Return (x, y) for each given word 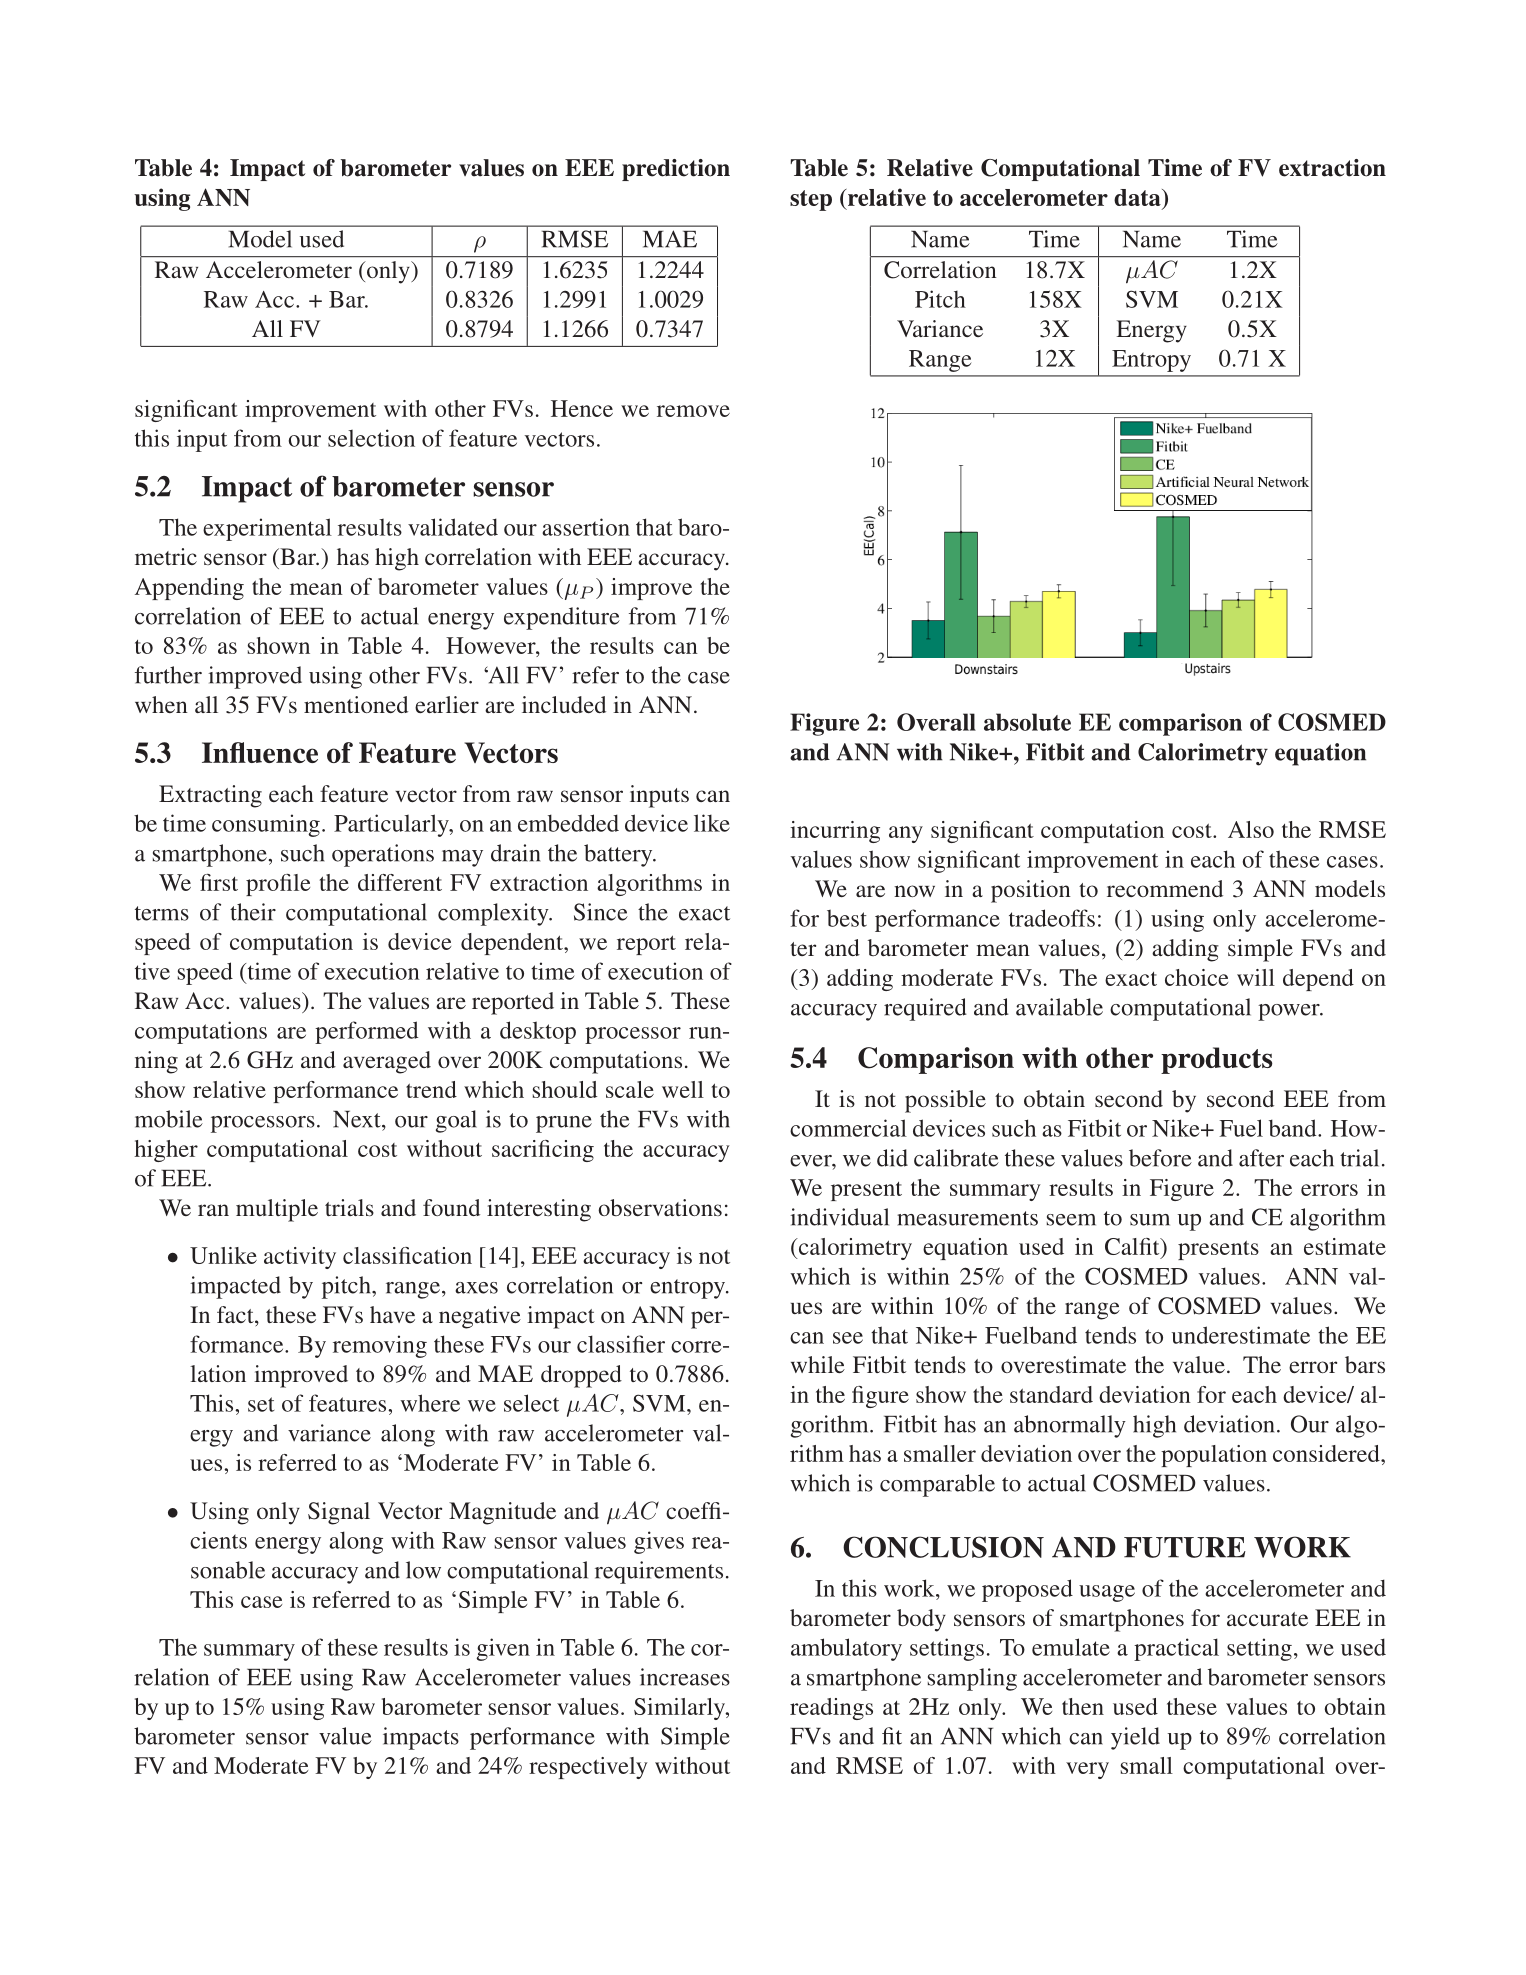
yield (1135, 1738)
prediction (676, 170)
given (503, 1649)
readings (831, 1709)
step (811, 200)
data (1138, 197)
